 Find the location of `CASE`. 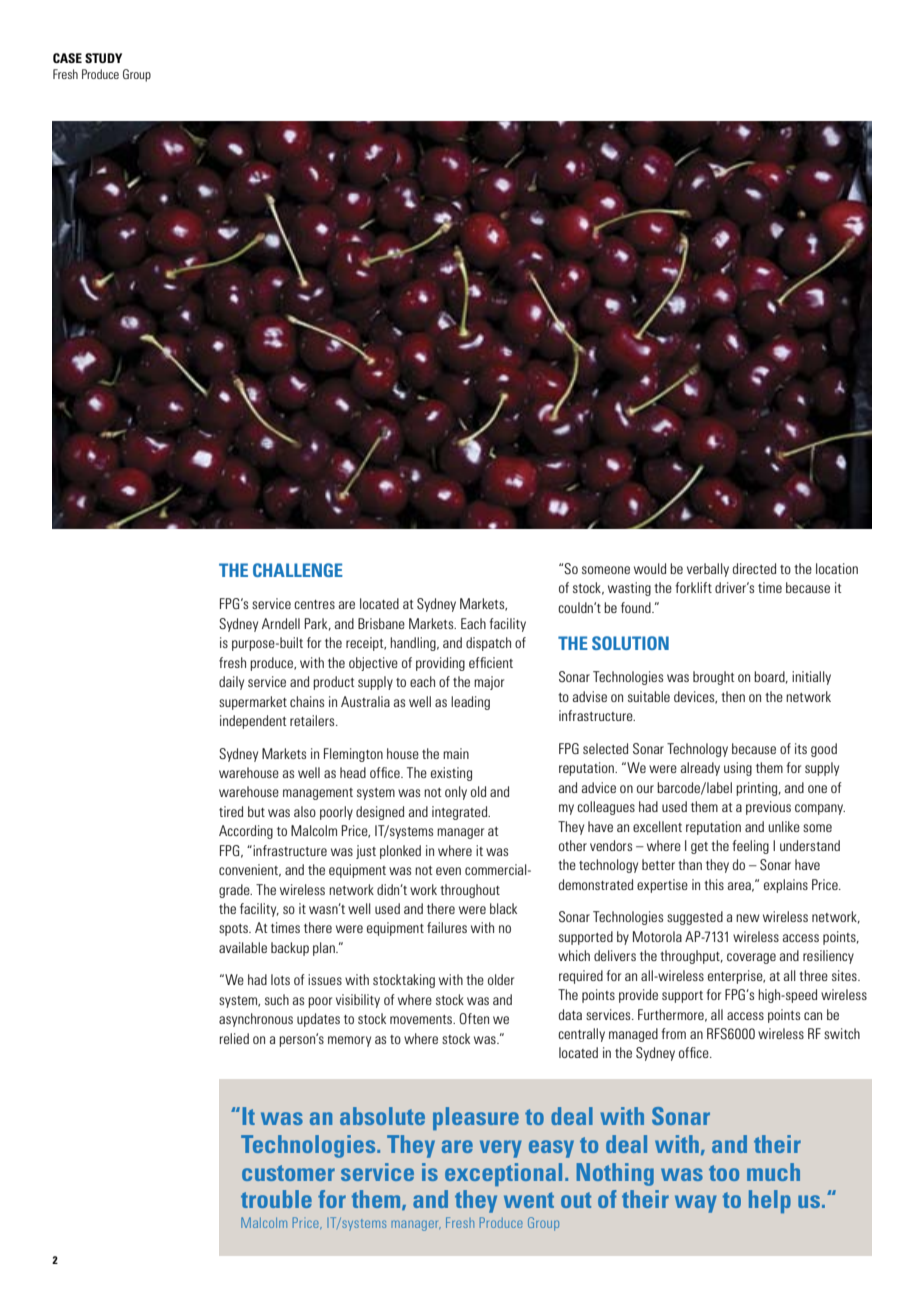

CASE is located at coordinates (67, 58).
